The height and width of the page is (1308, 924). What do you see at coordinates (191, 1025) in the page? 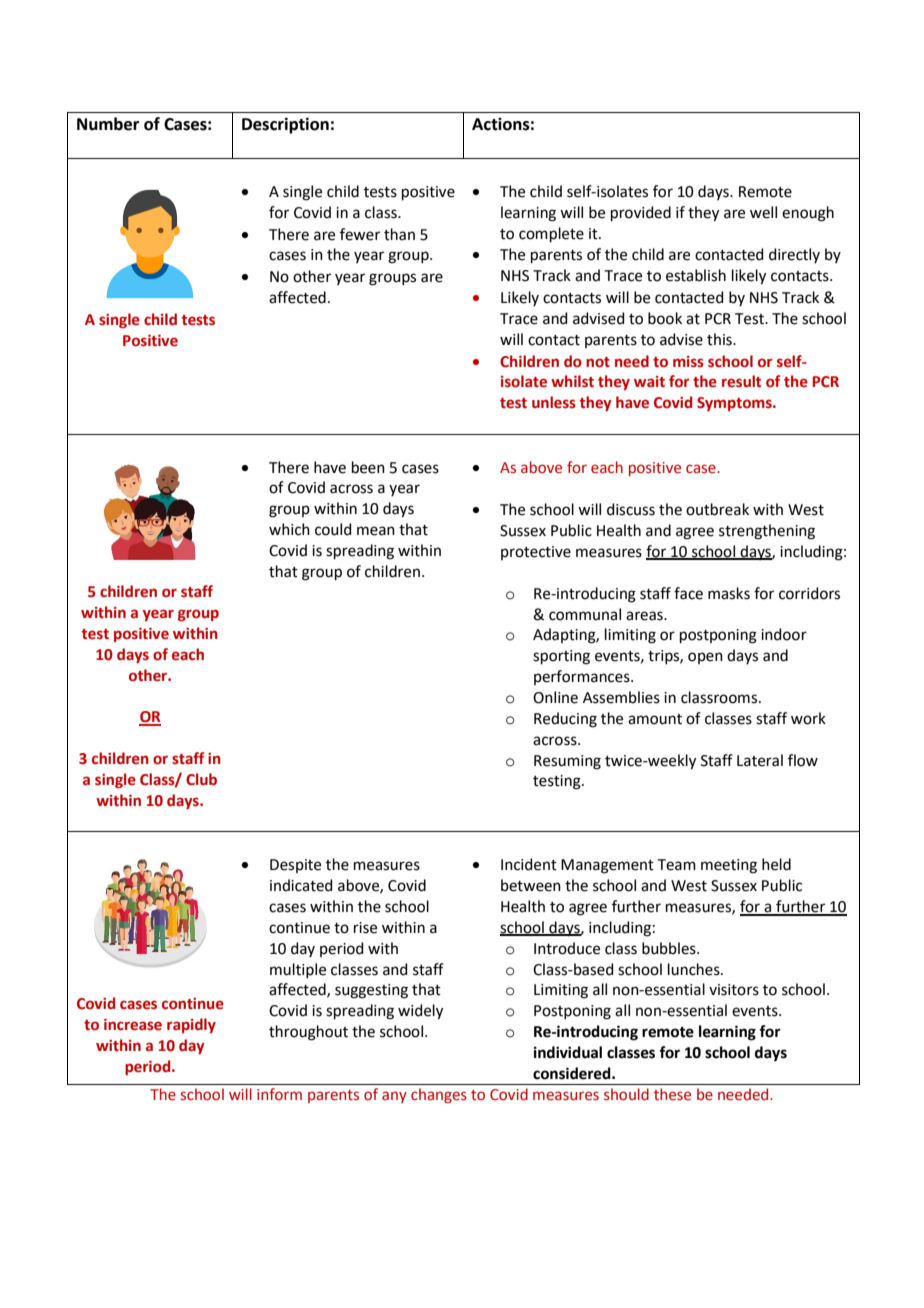
I see `rapidly` at bounding box center [191, 1025].
